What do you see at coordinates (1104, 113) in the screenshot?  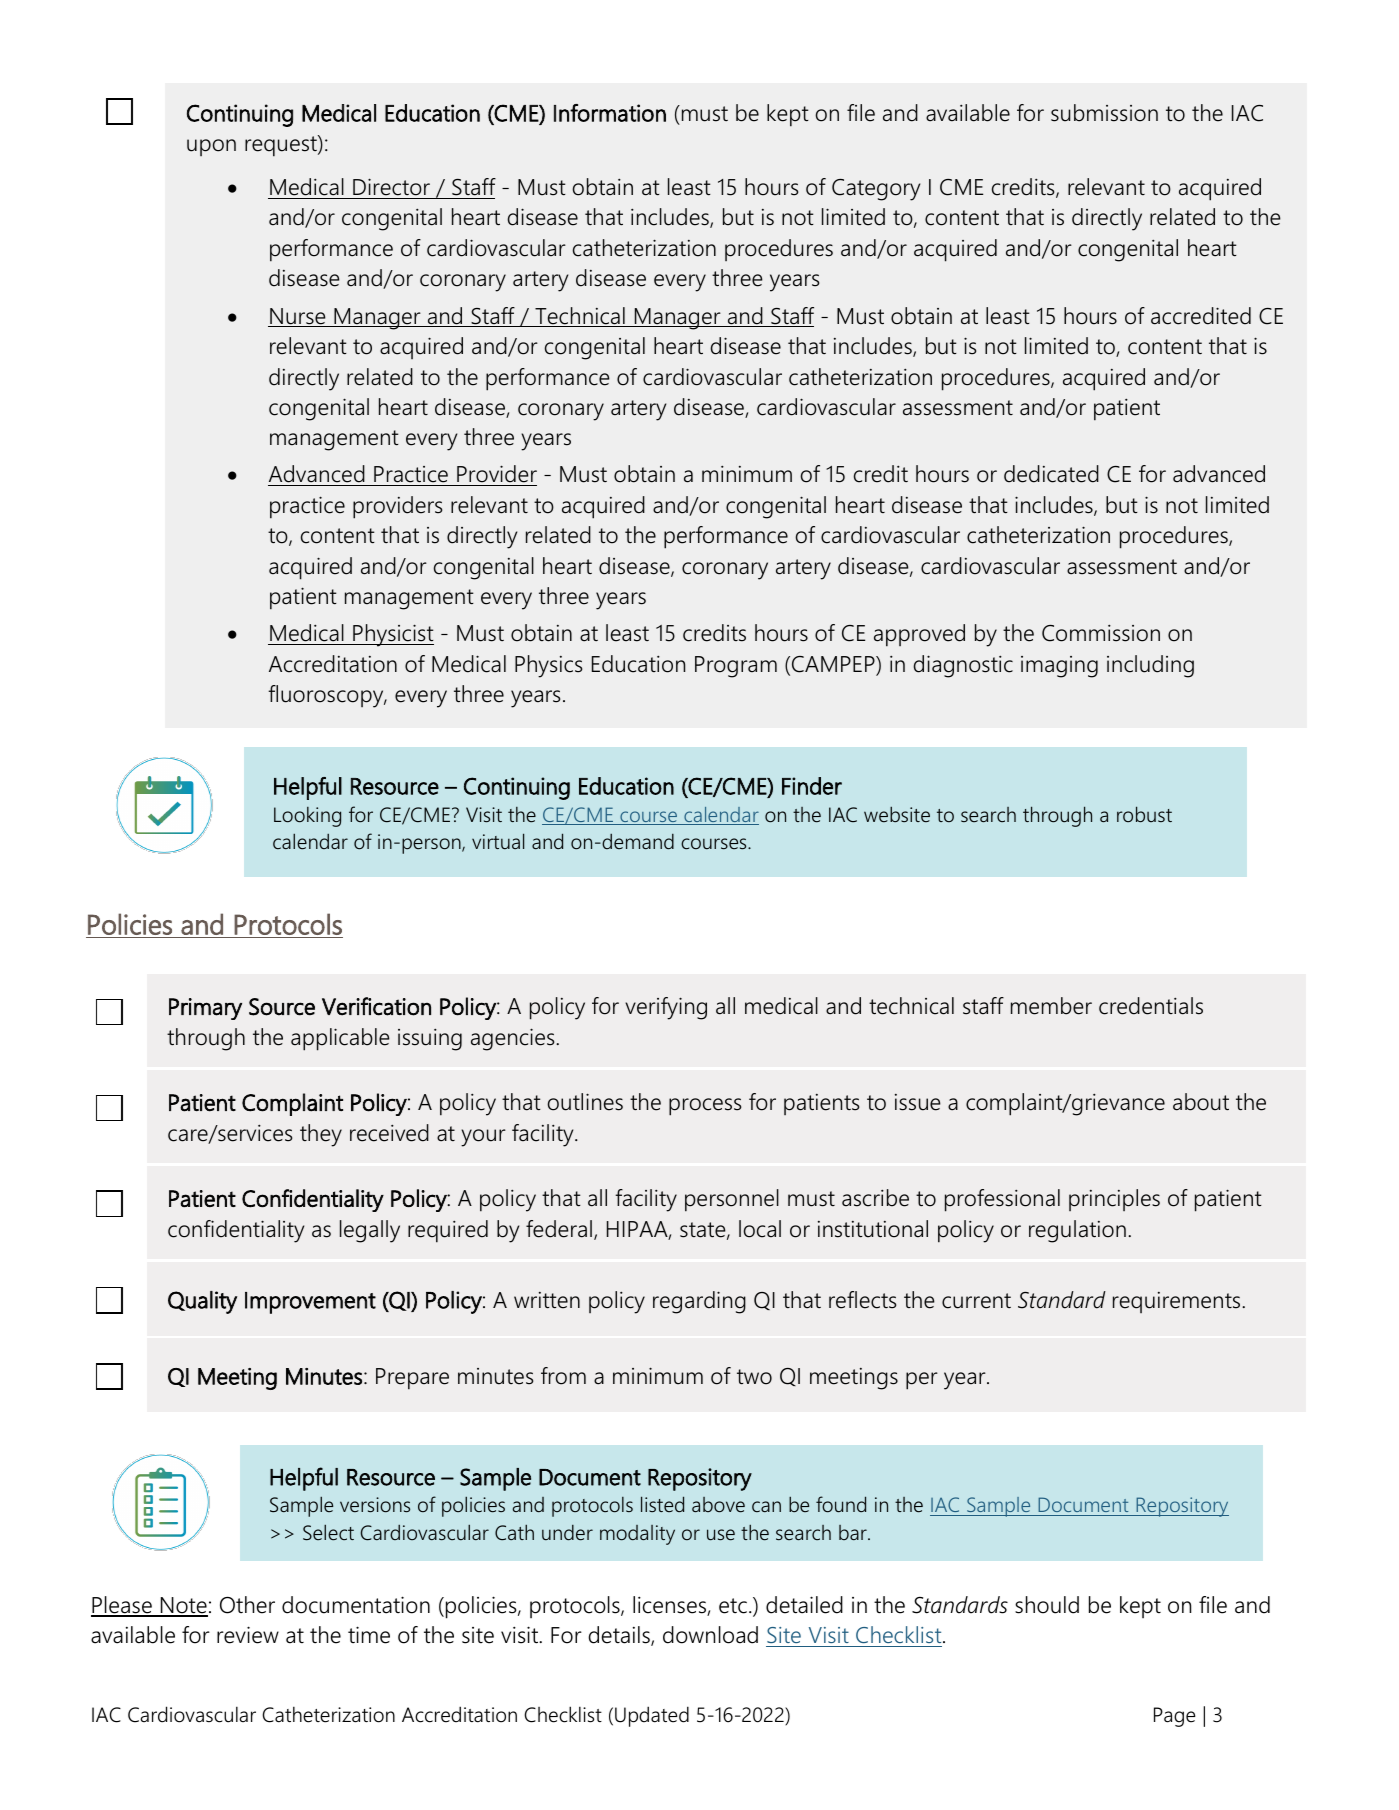 I see `submission` at bounding box center [1104, 113].
